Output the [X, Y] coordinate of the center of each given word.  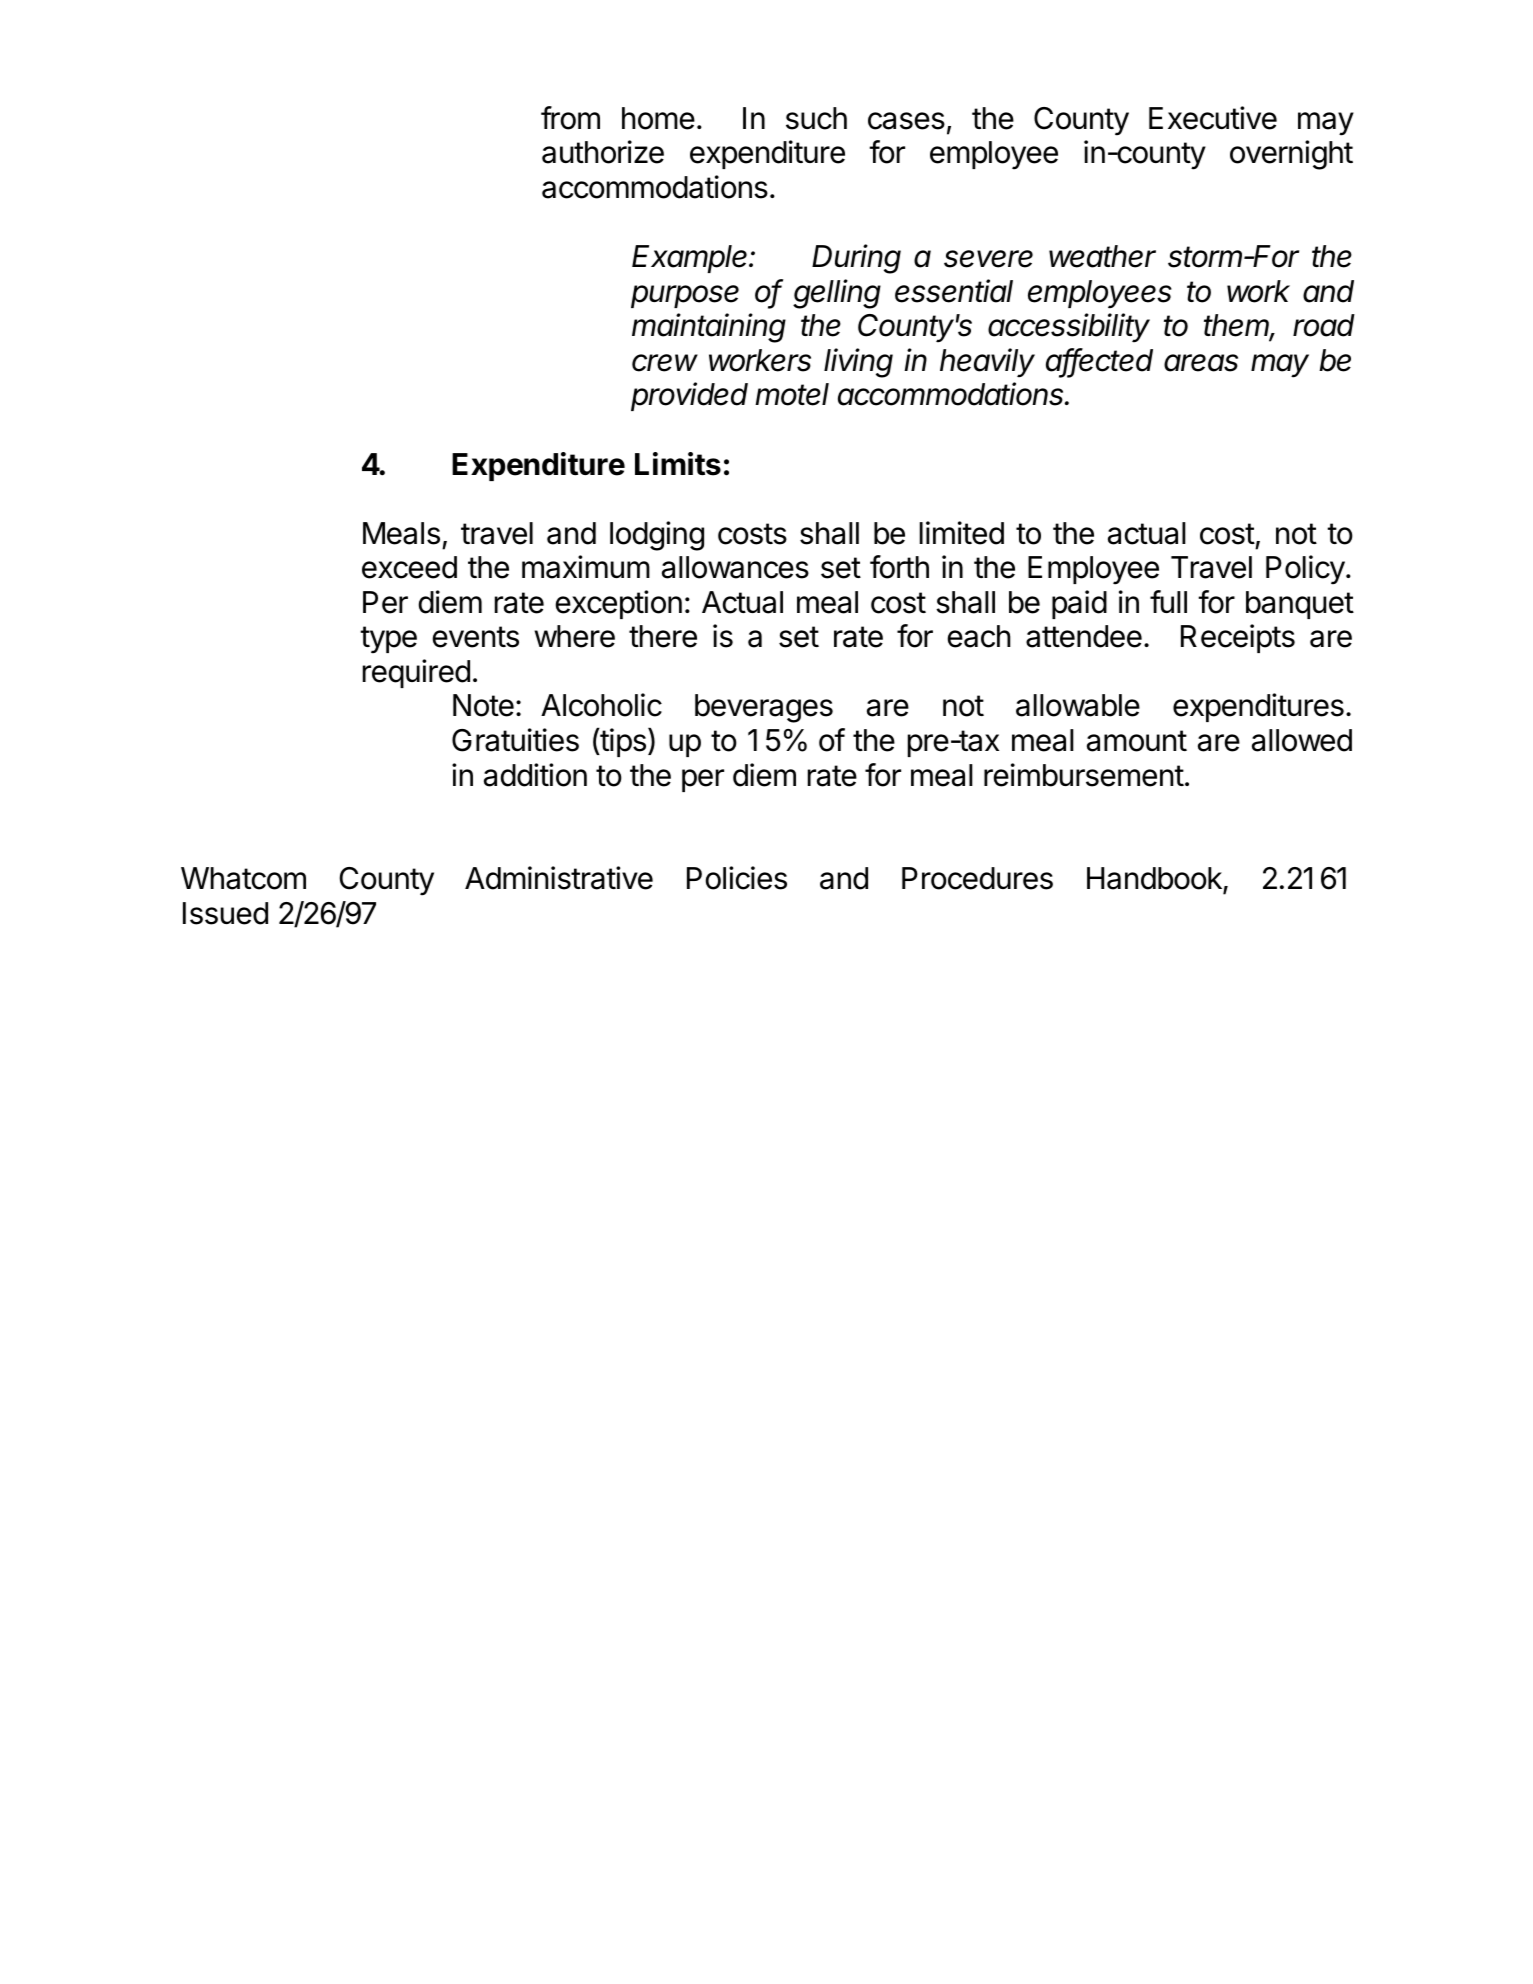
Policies [737, 878]
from [570, 118]
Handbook [1155, 880]
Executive [1213, 118]
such [816, 118]
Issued [225, 913]
